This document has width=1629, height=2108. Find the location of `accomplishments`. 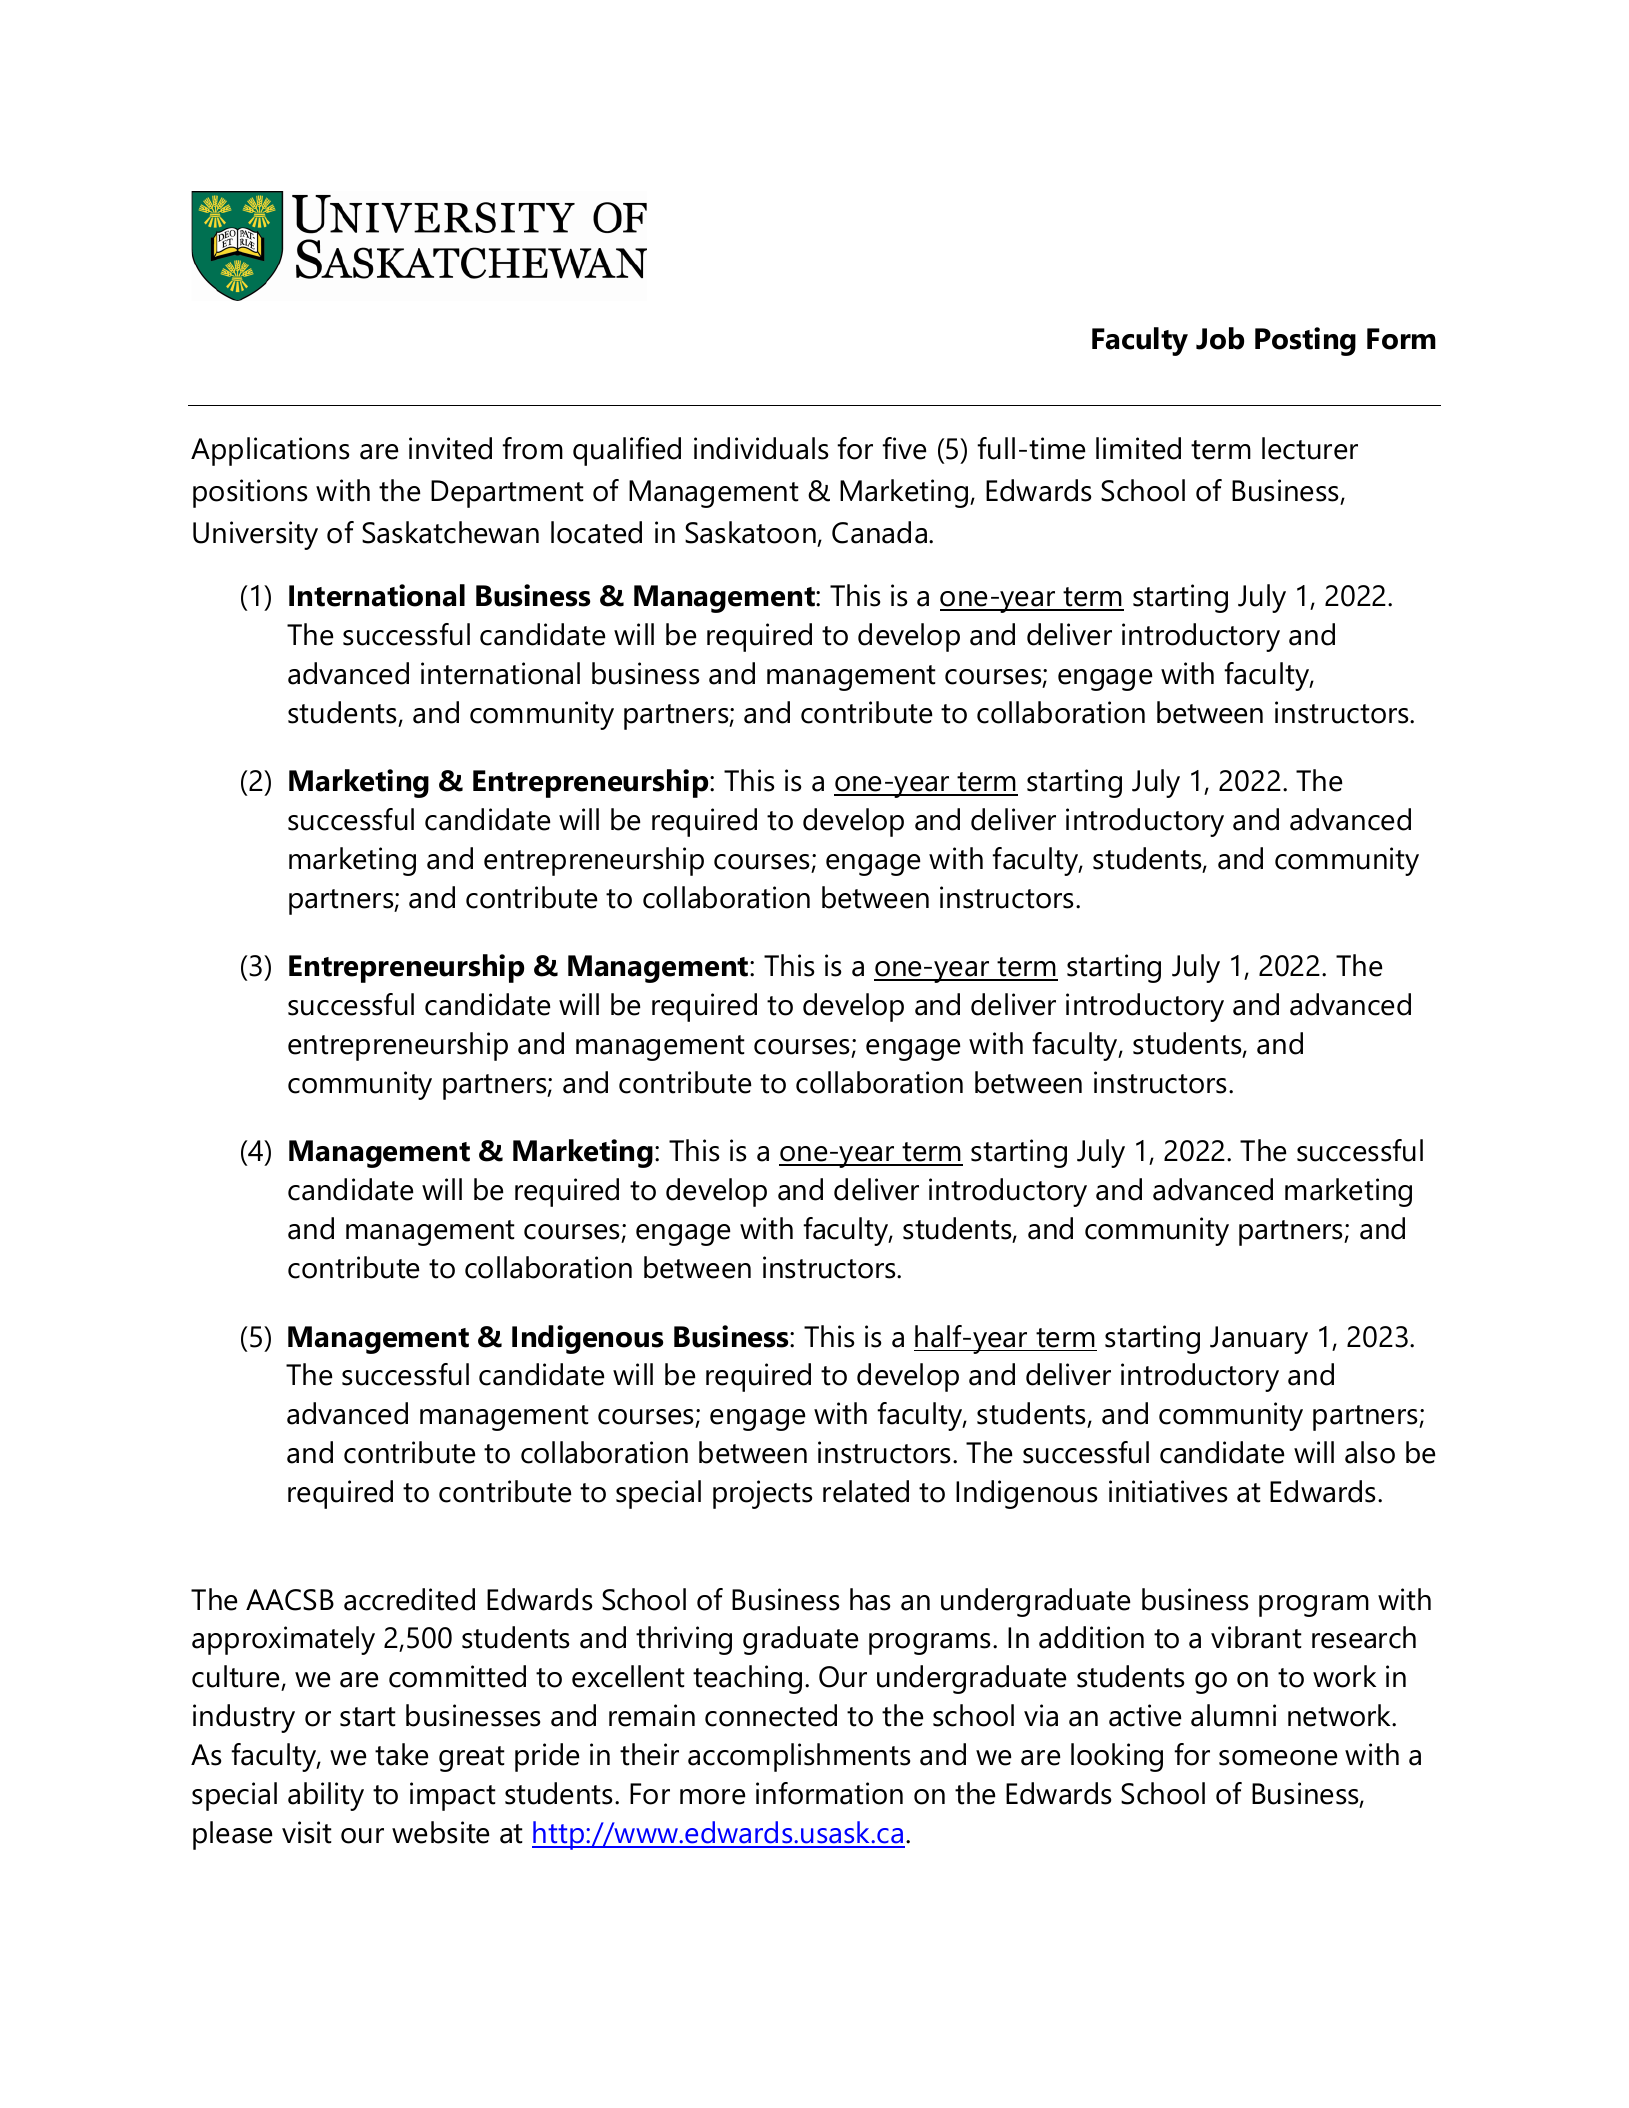

accomplishments is located at coordinates (799, 1757).
